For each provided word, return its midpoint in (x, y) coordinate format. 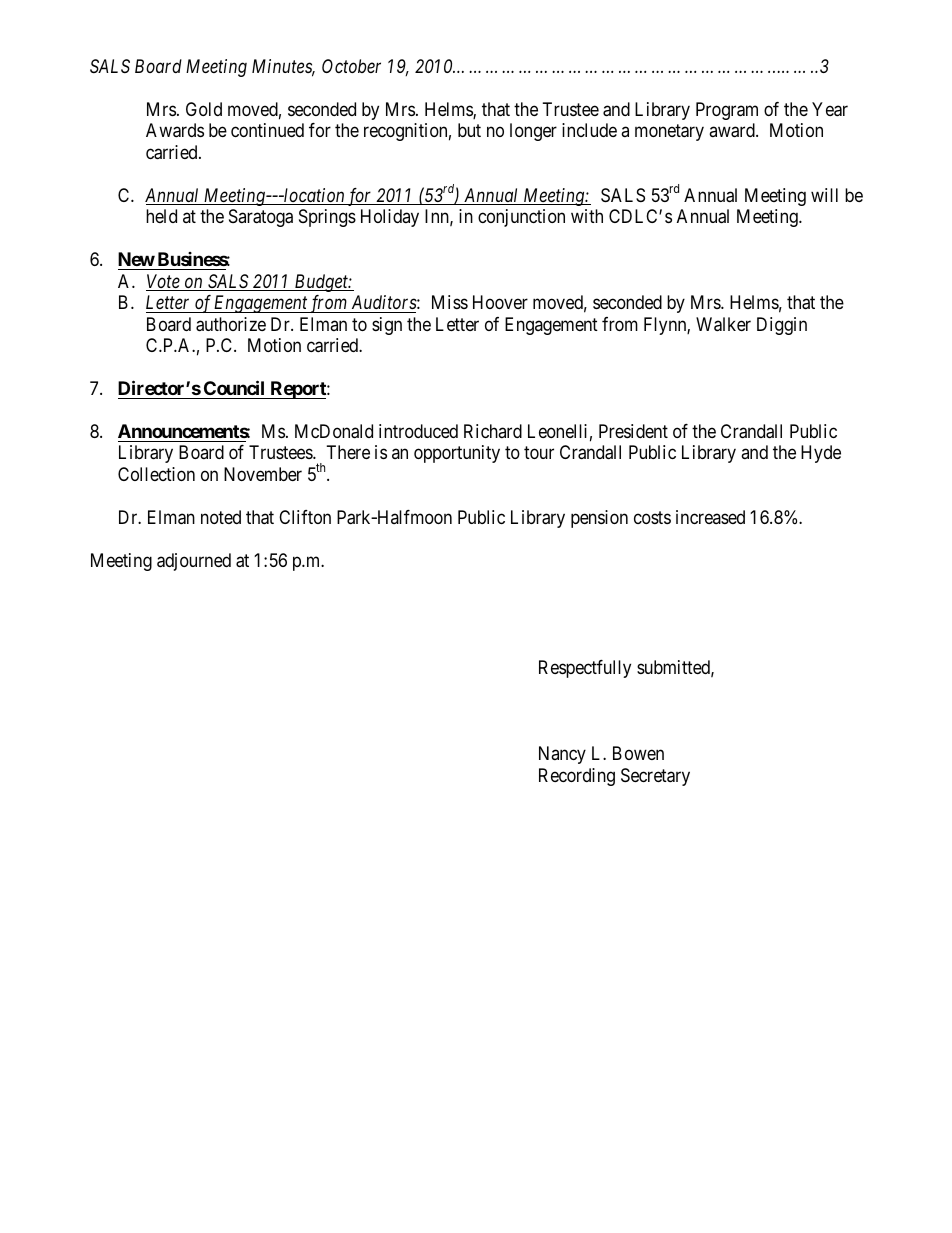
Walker (723, 324)
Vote (164, 282)
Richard (493, 431)
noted (221, 517)
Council (234, 387)
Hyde (821, 454)
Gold (204, 109)
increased (710, 517)
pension (599, 519)
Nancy (562, 755)
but (469, 130)
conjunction (521, 218)
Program (727, 111)
